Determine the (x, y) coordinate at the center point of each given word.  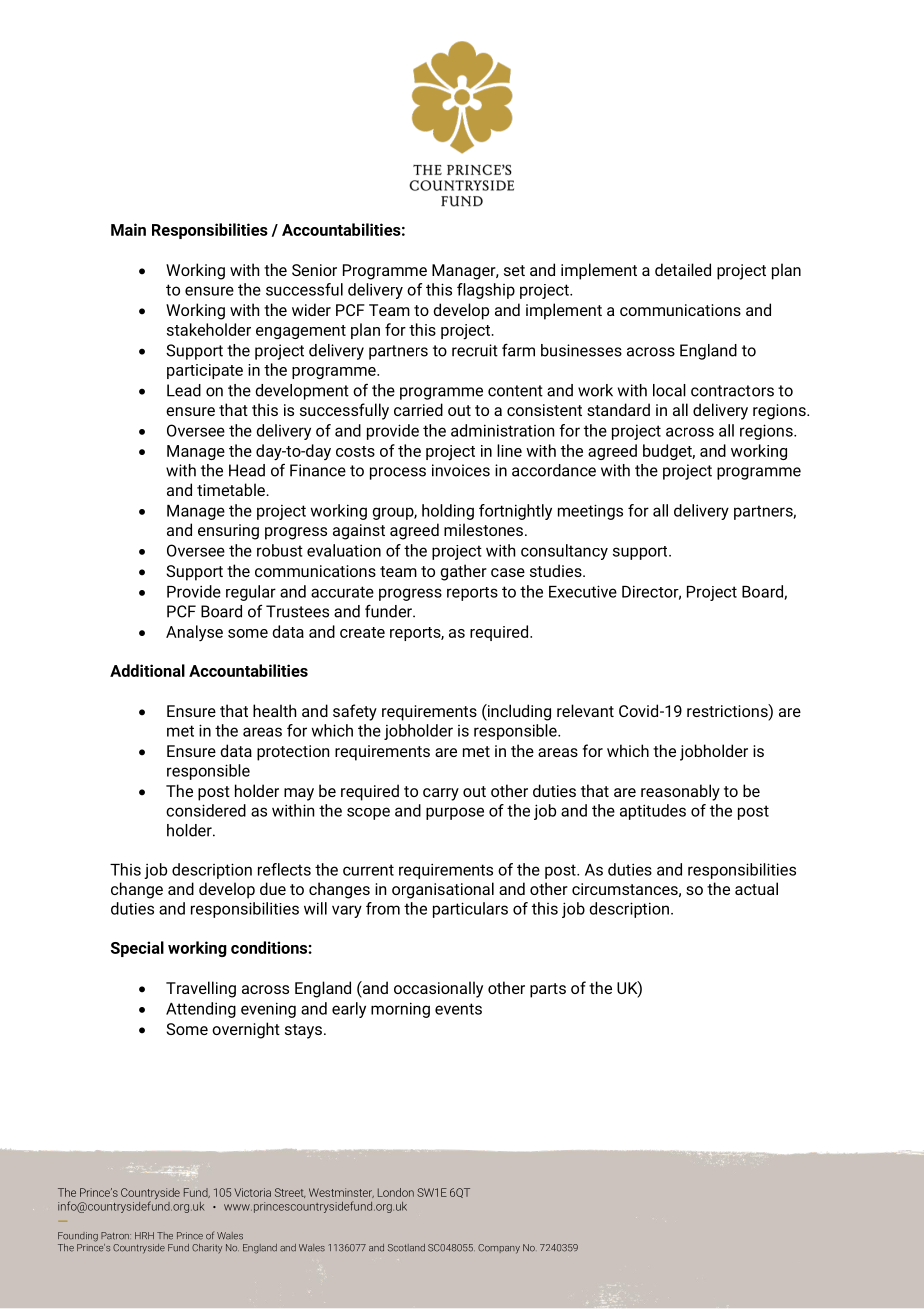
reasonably (680, 792)
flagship (486, 291)
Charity (207, 1249)
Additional (147, 670)
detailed (683, 269)
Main (128, 229)
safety (355, 712)
